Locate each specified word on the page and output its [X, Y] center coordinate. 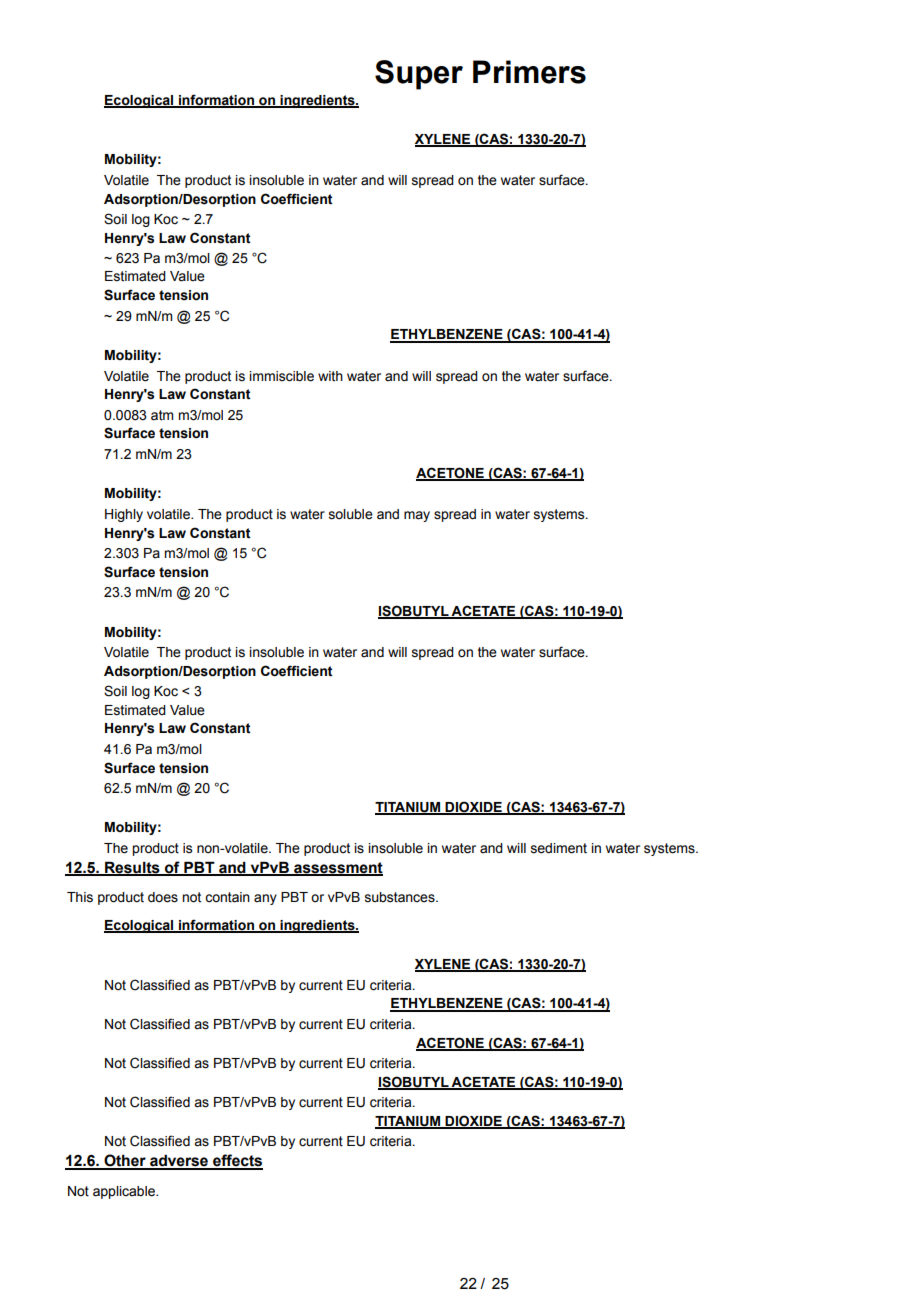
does [163, 897]
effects [237, 1161]
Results [132, 868]
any [265, 899]
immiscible [281, 376]
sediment [559, 848]
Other [125, 1161]
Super [419, 75]
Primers [529, 72]
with [330, 376]
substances [401, 897]
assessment [337, 869]
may [417, 516]
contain [227, 897]
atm [162, 415]
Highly [124, 515]
